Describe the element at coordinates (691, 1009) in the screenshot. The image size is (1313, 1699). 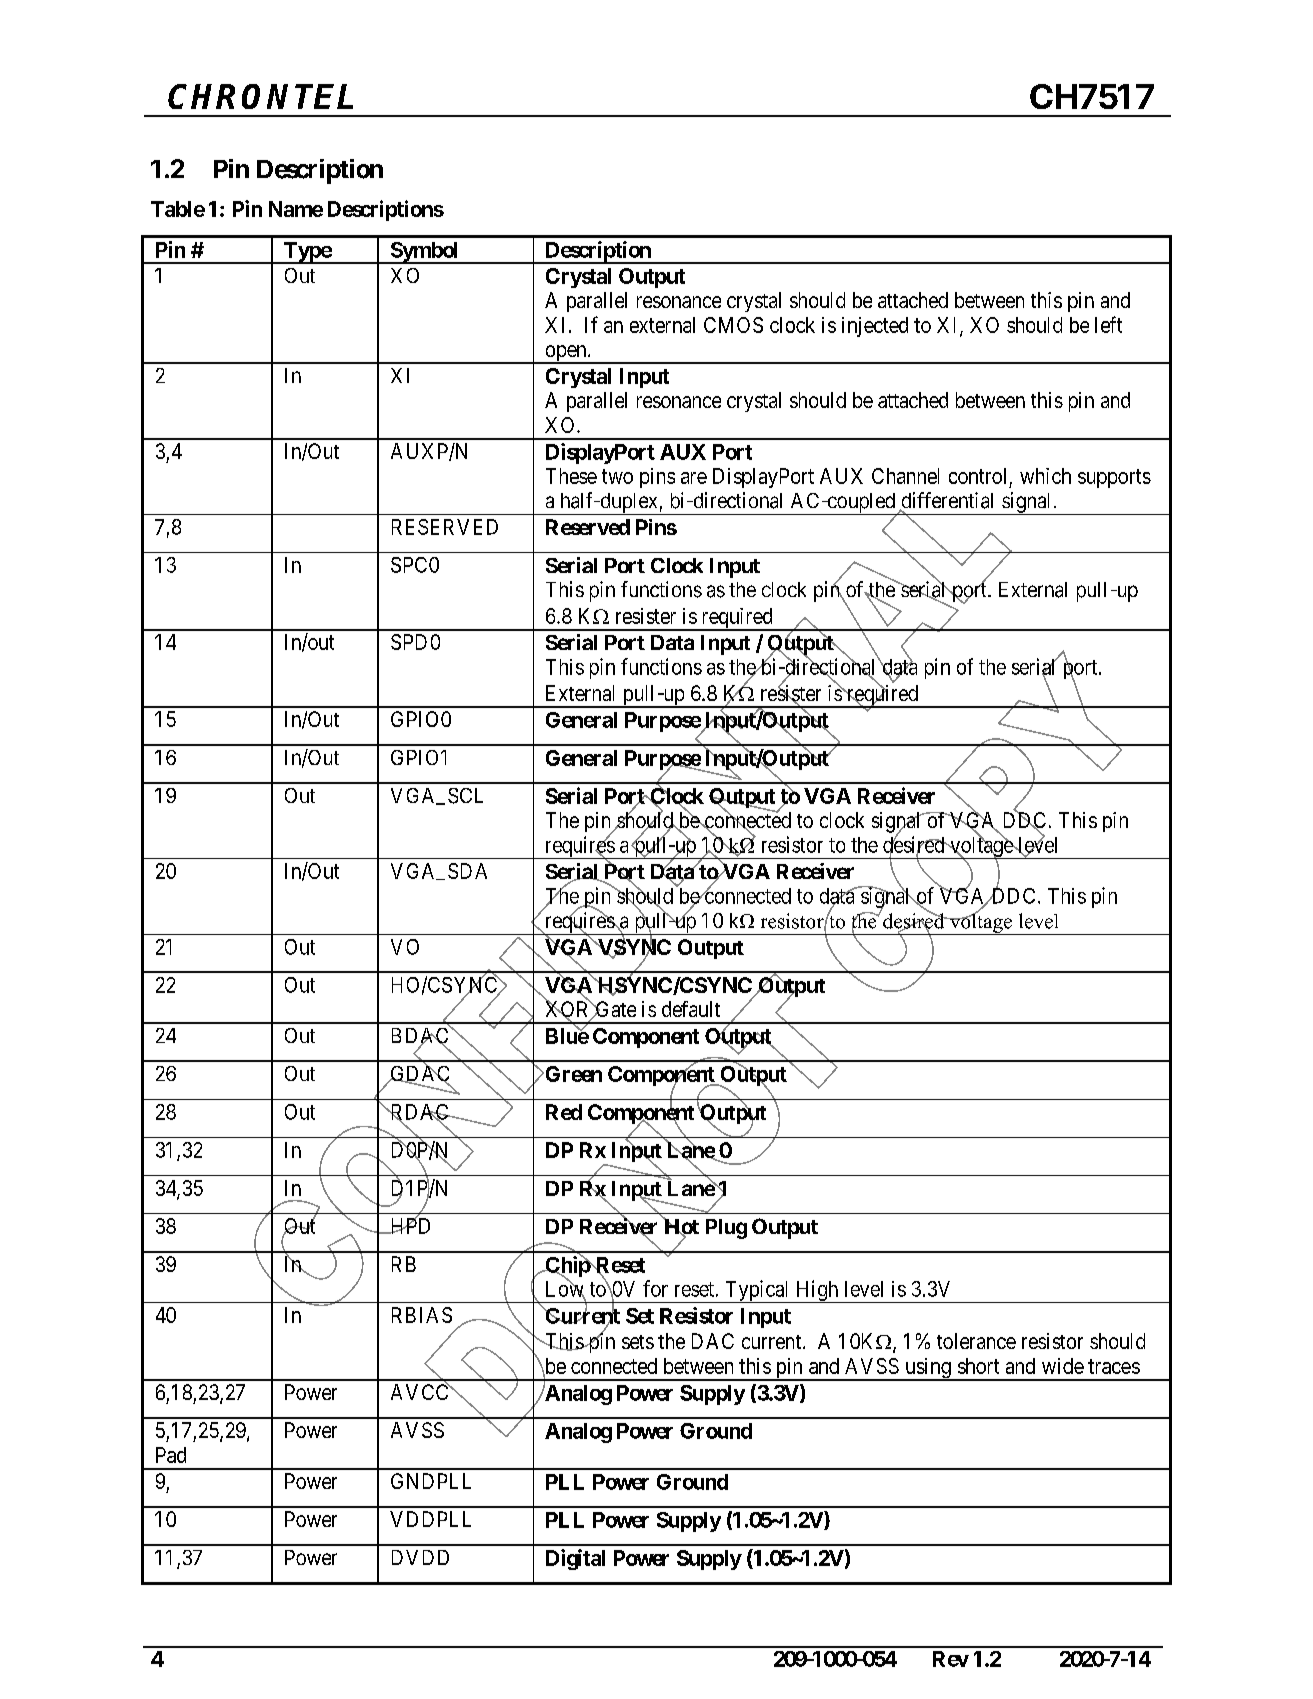
I see `default` at that location.
